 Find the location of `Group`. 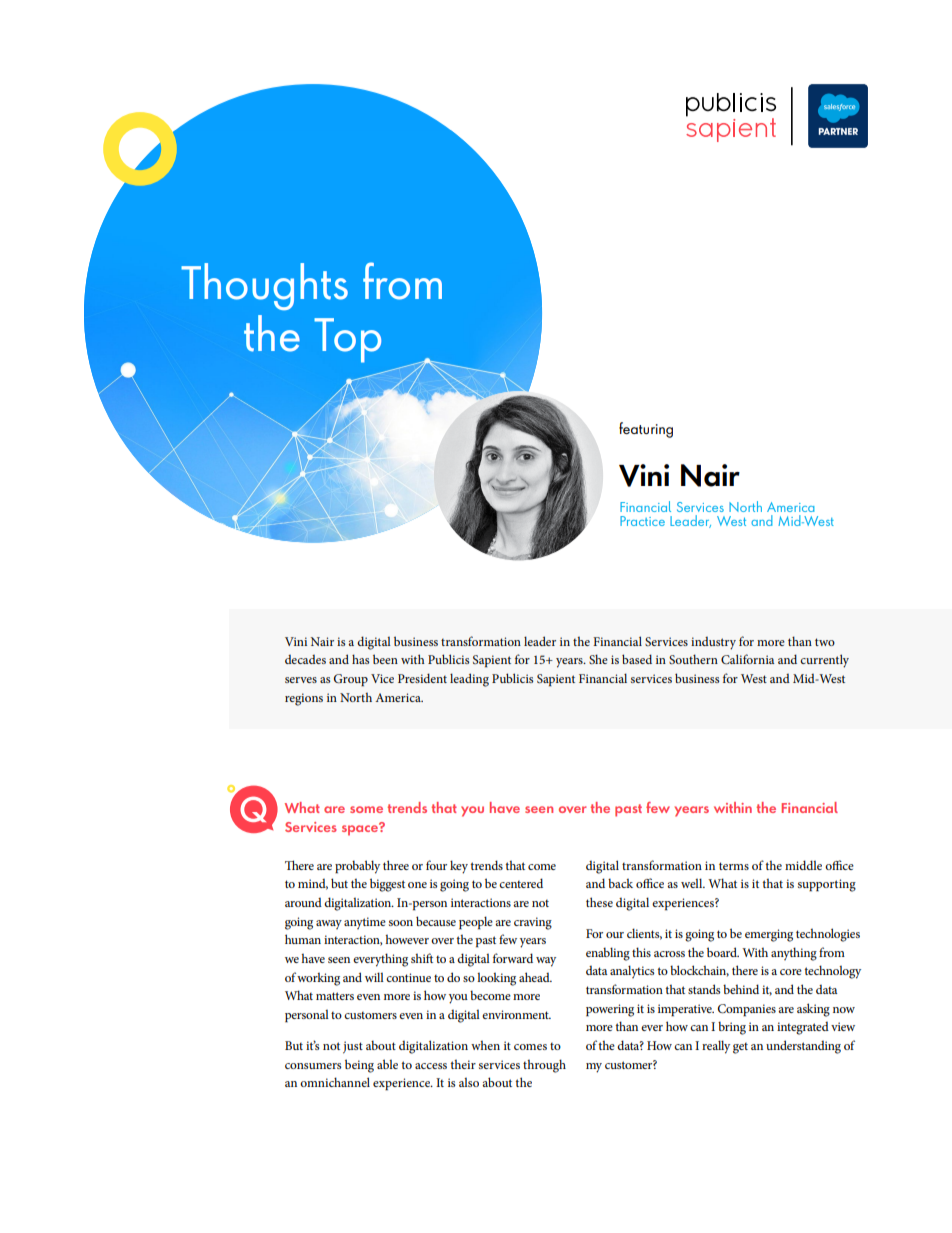

Group is located at coordinates (351, 680).
